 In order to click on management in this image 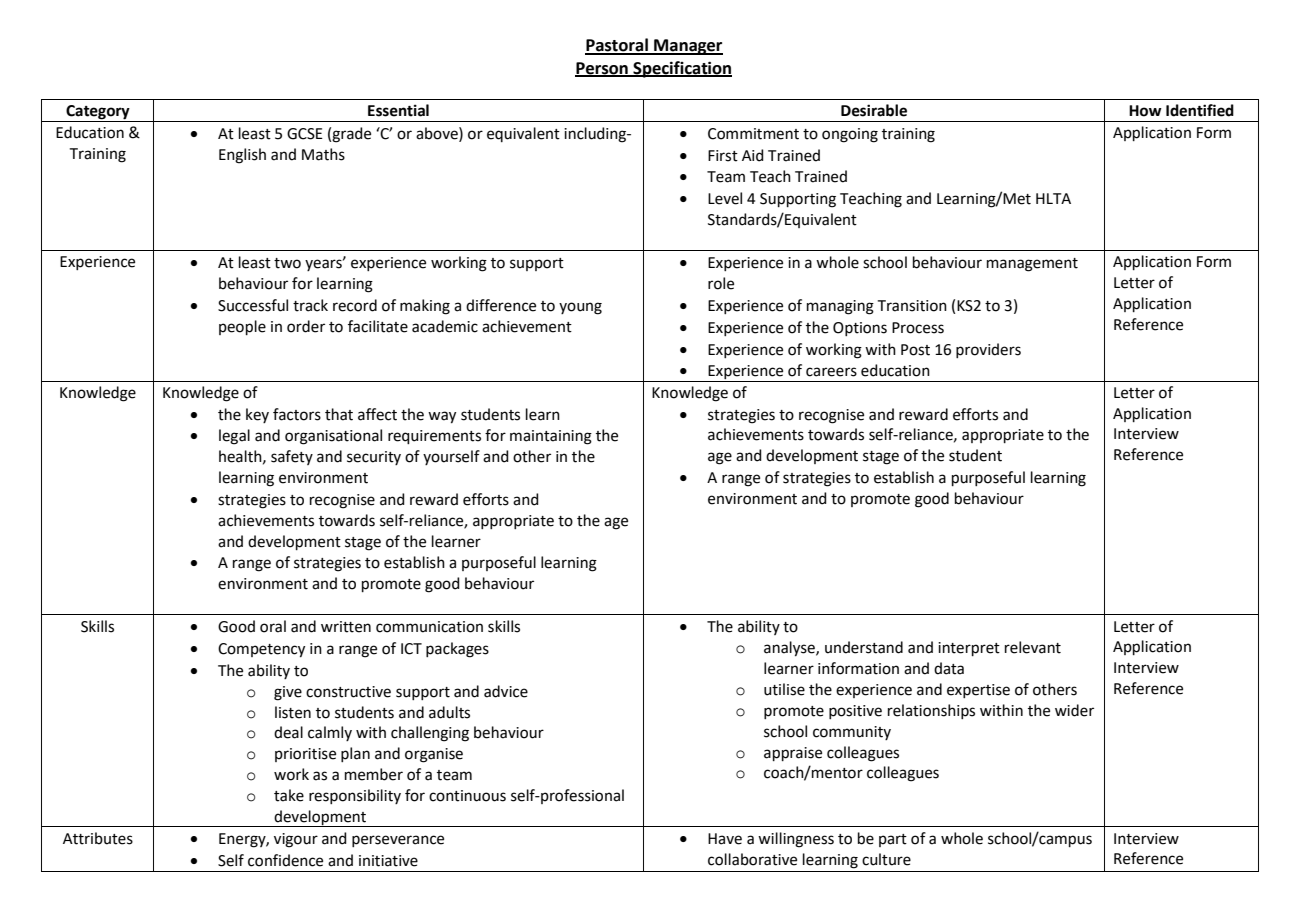, I will do `click(1032, 265)`.
